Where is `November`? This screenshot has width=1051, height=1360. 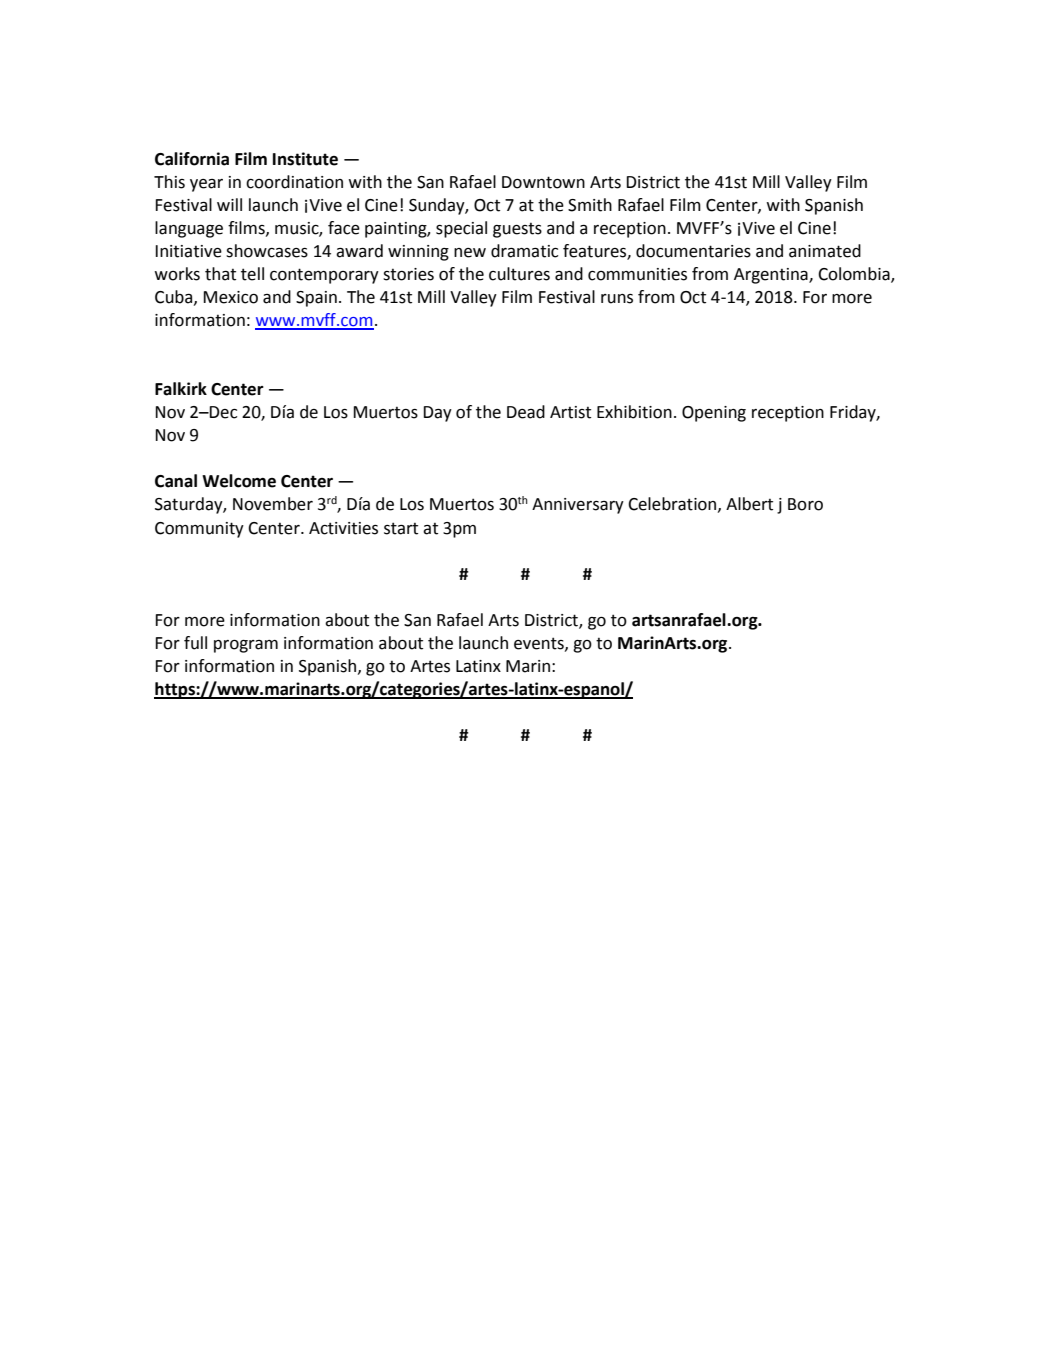
November is located at coordinates (273, 504).
